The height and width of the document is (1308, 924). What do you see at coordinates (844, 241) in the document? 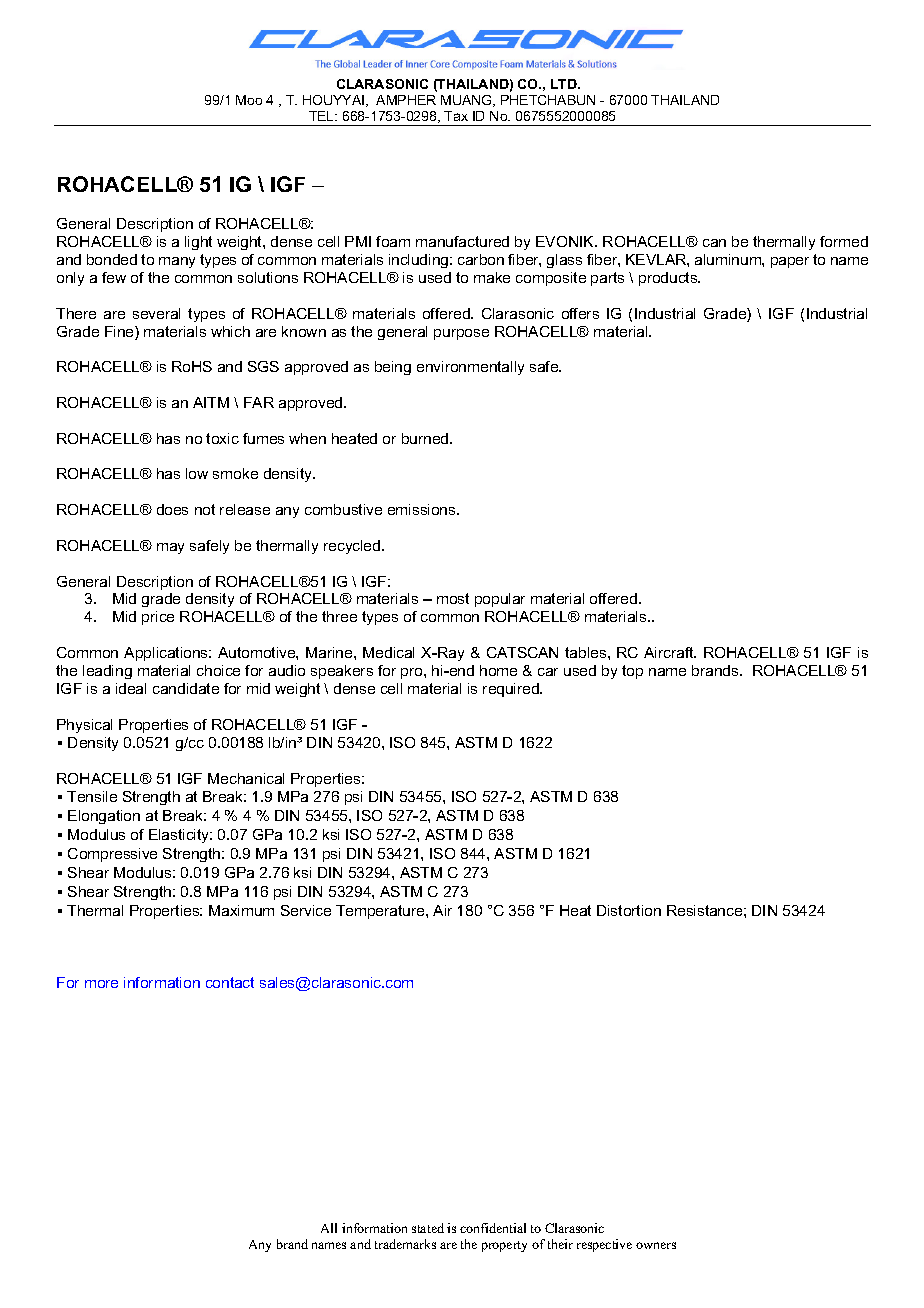
I see `formed` at bounding box center [844, 241].
